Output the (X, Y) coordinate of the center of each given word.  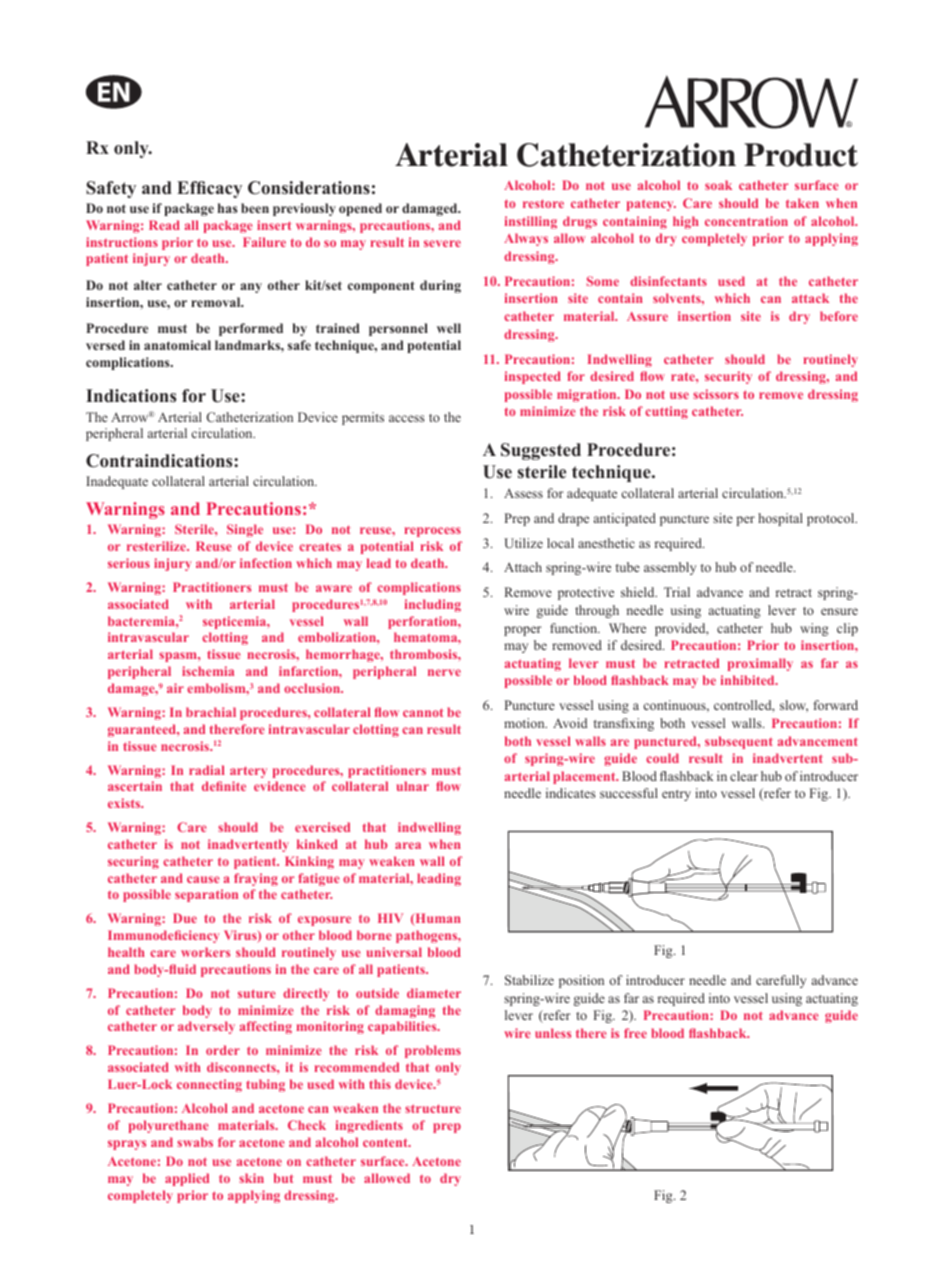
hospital (780, 519)
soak (718, 185)
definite (224, 786)
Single (245, 530)
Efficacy (209, 189)
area (408, 845)
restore (543, 203)
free (635, 1033)
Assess (523, 493)
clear (744, 776)
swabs (195, 1142)
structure (433, 1108)
